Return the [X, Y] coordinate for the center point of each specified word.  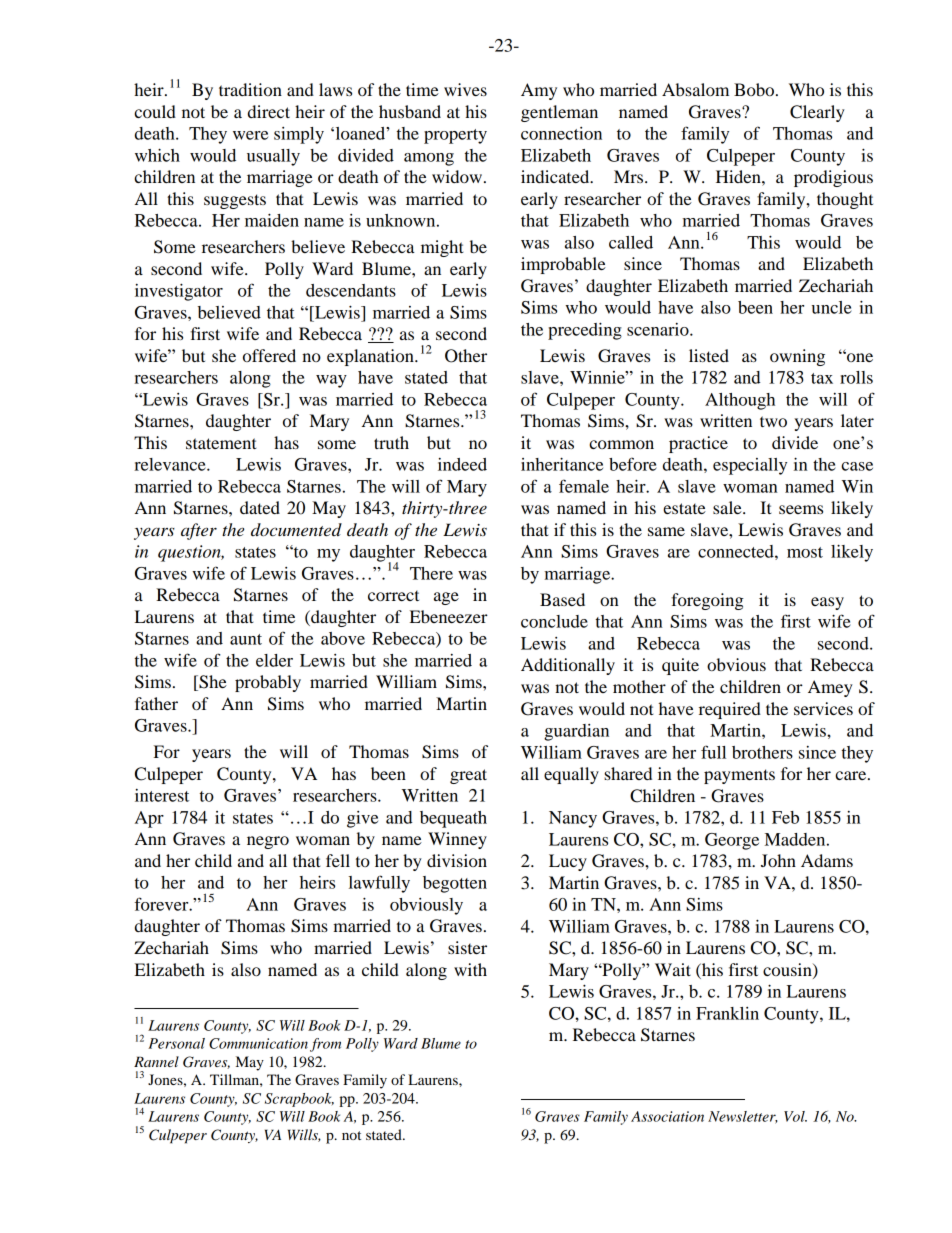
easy [827, 603]
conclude [554, 621]
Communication [258, 1043]
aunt [246, 639]
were [250, 135]
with [470, 969]
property [455, 136]
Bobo [754, 89]
